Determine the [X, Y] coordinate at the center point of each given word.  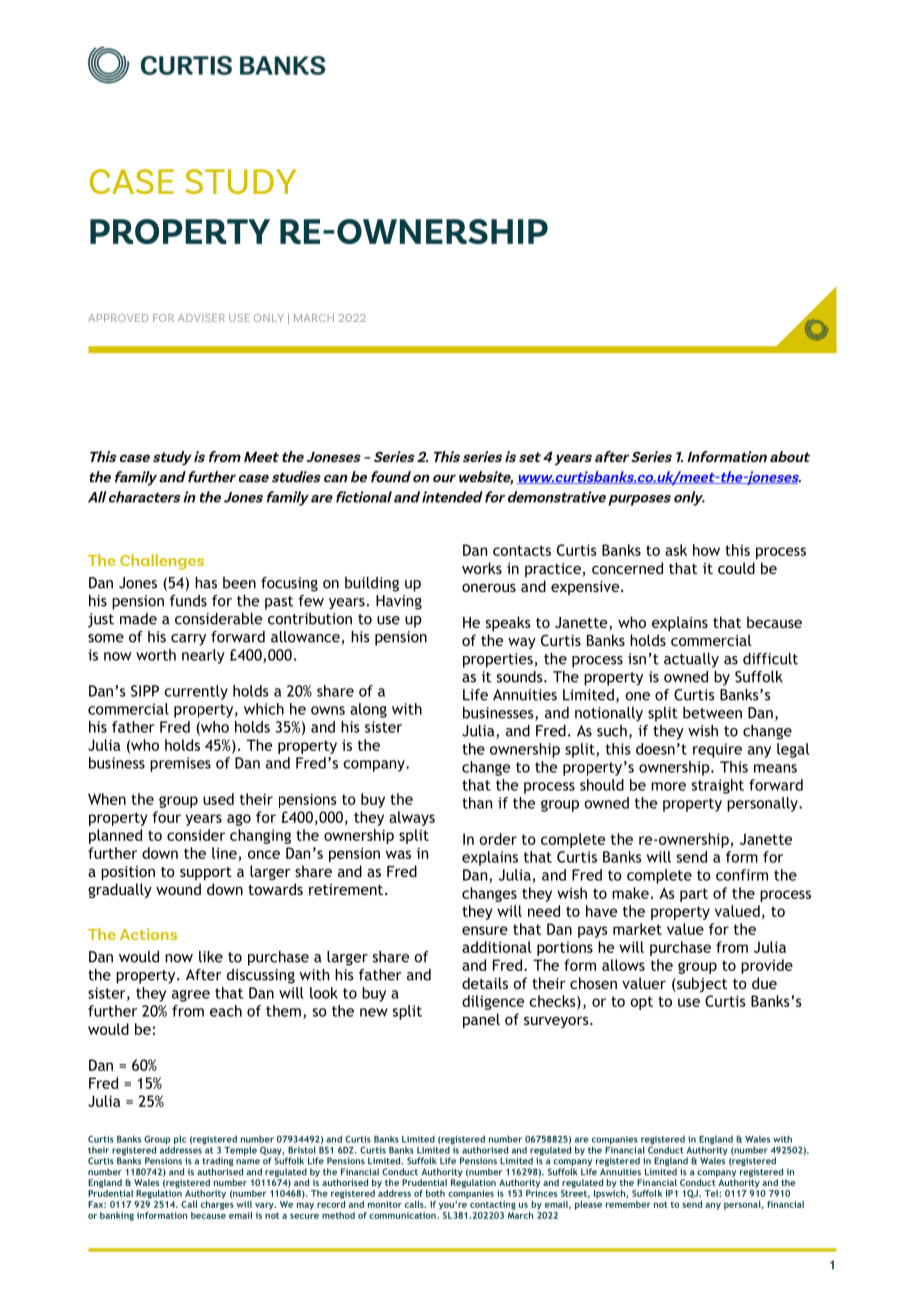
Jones [138, 583]
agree [191, 996]
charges [217, 1204]
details [485, 983]
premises [180, 764]
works [482, 568]
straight [718, 786]
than [477, 803]
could [736, 568]
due [764, 983]
